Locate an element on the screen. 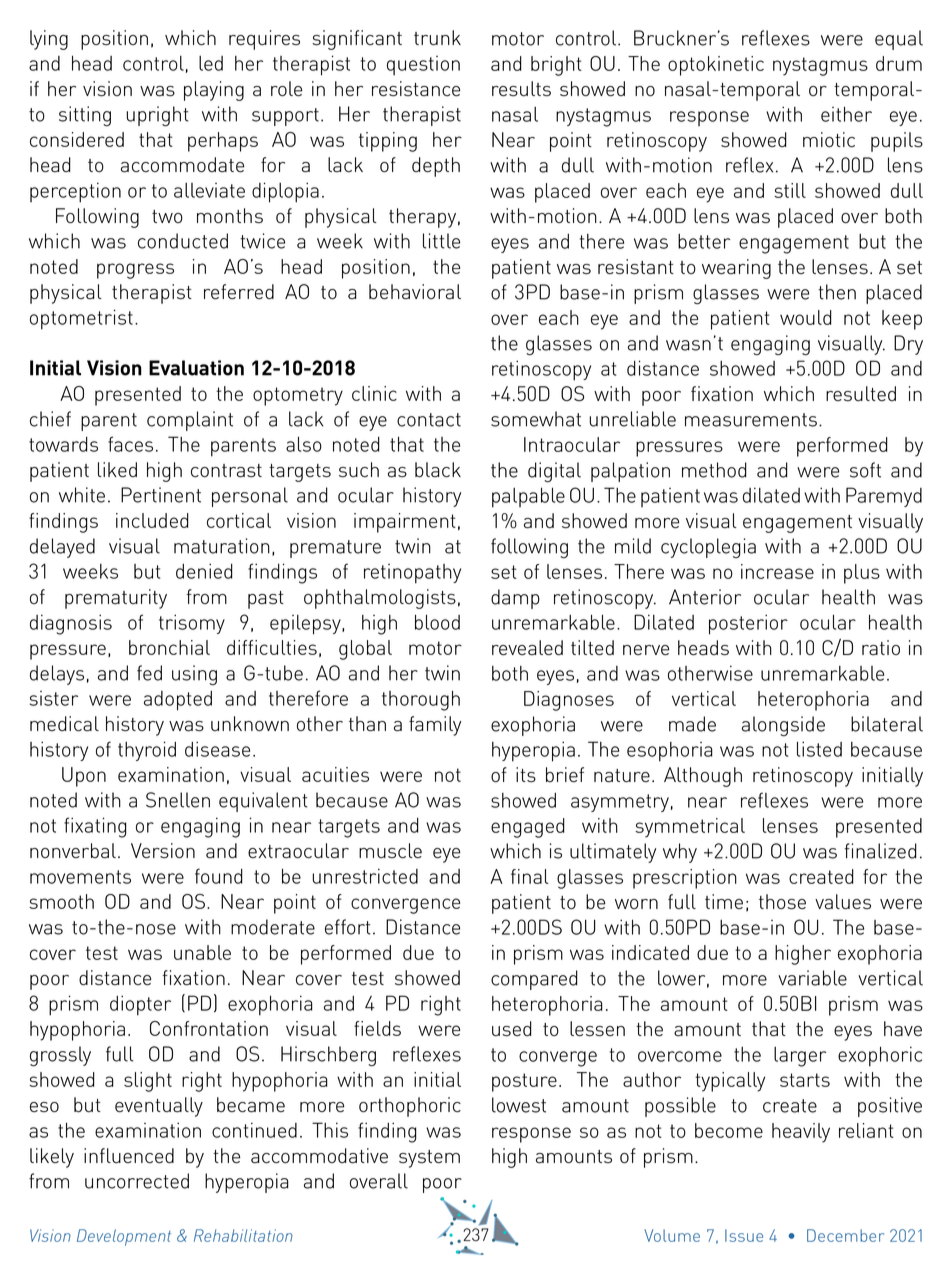  unable is located at coordinates (202, 952).
